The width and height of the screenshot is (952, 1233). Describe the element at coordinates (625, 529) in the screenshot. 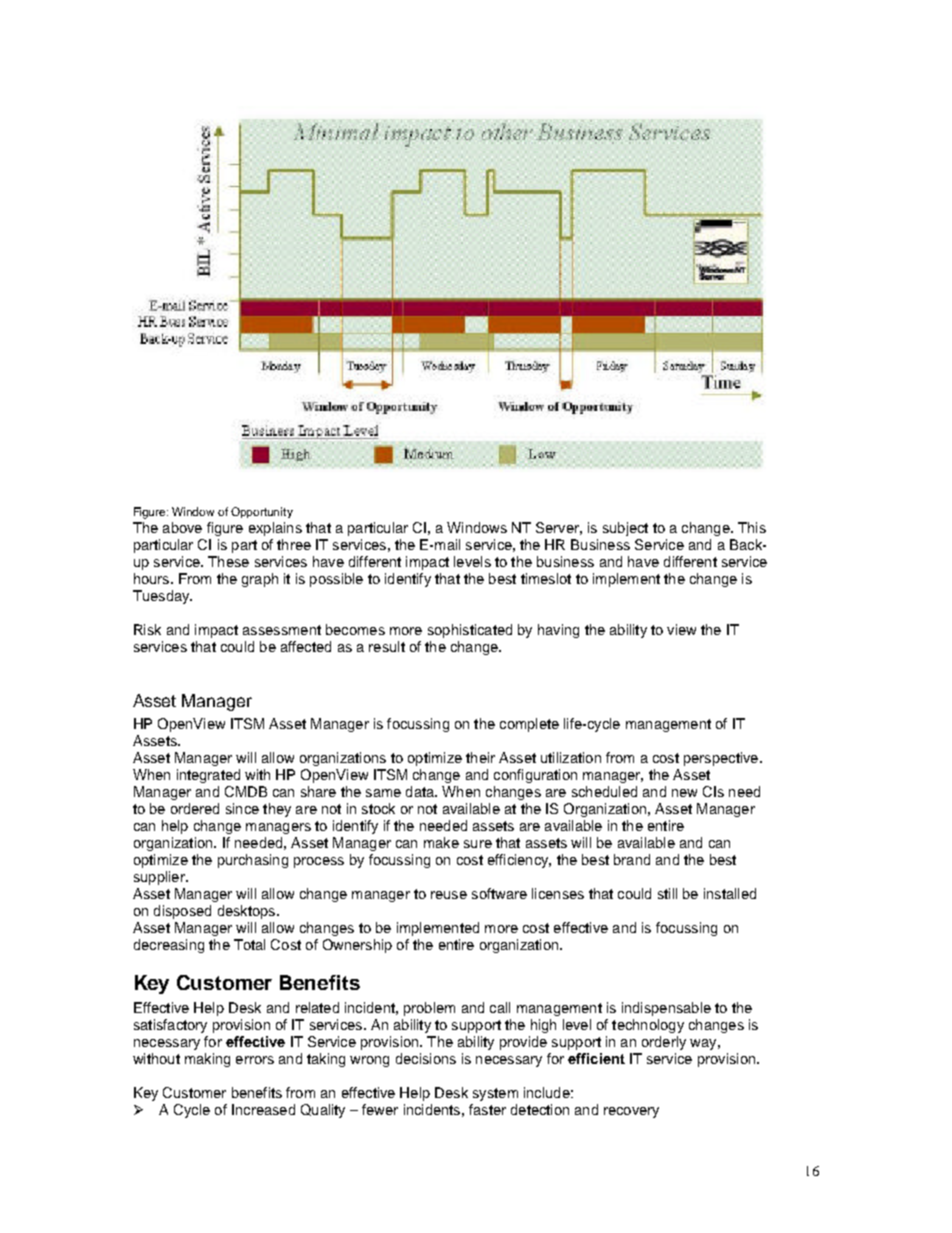

I see `subject` at that location.
